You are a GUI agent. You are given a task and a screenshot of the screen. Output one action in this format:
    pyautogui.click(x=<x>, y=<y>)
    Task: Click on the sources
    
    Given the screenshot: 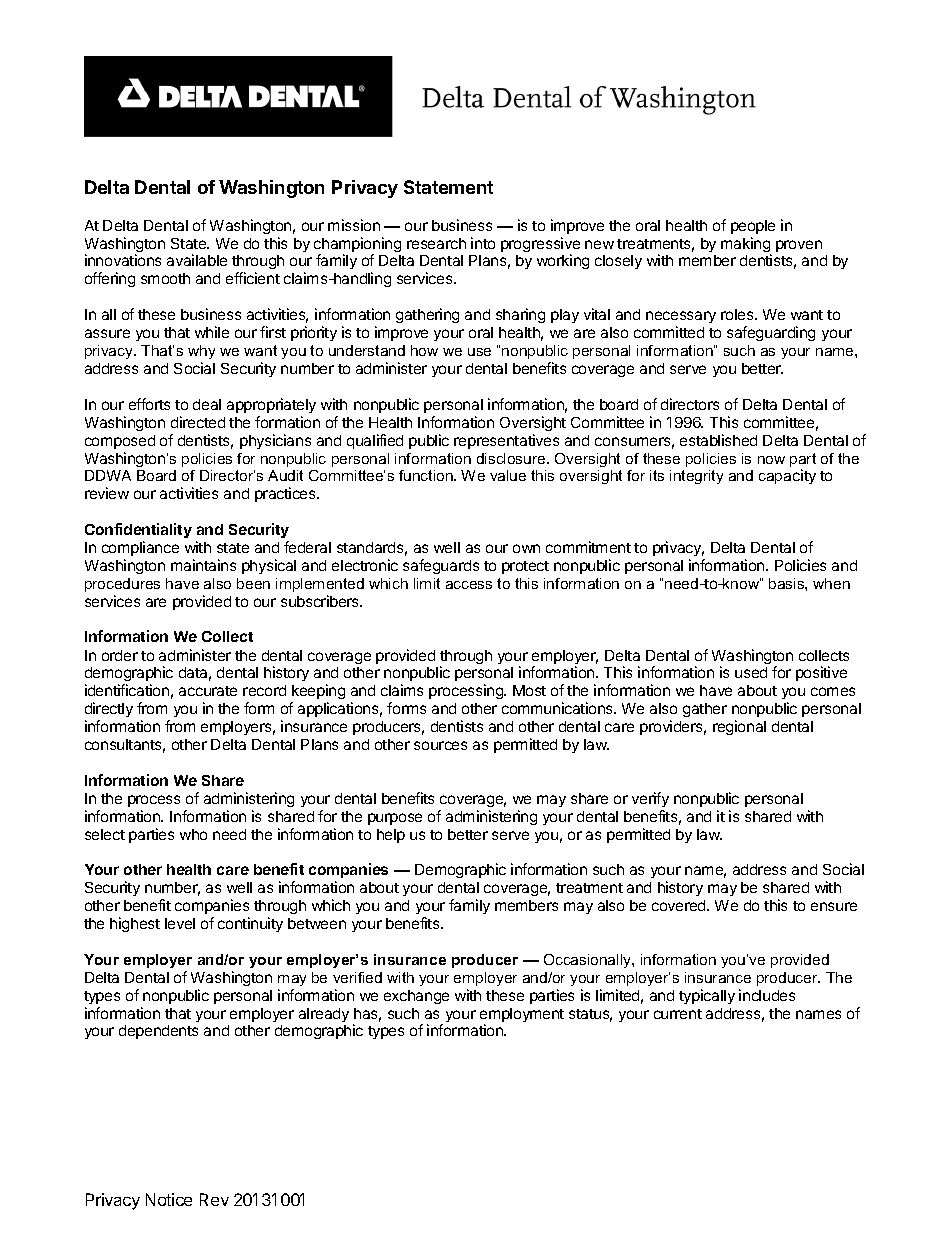 What is the action you would take?
    pyautogui.click(x=440, y=745)
